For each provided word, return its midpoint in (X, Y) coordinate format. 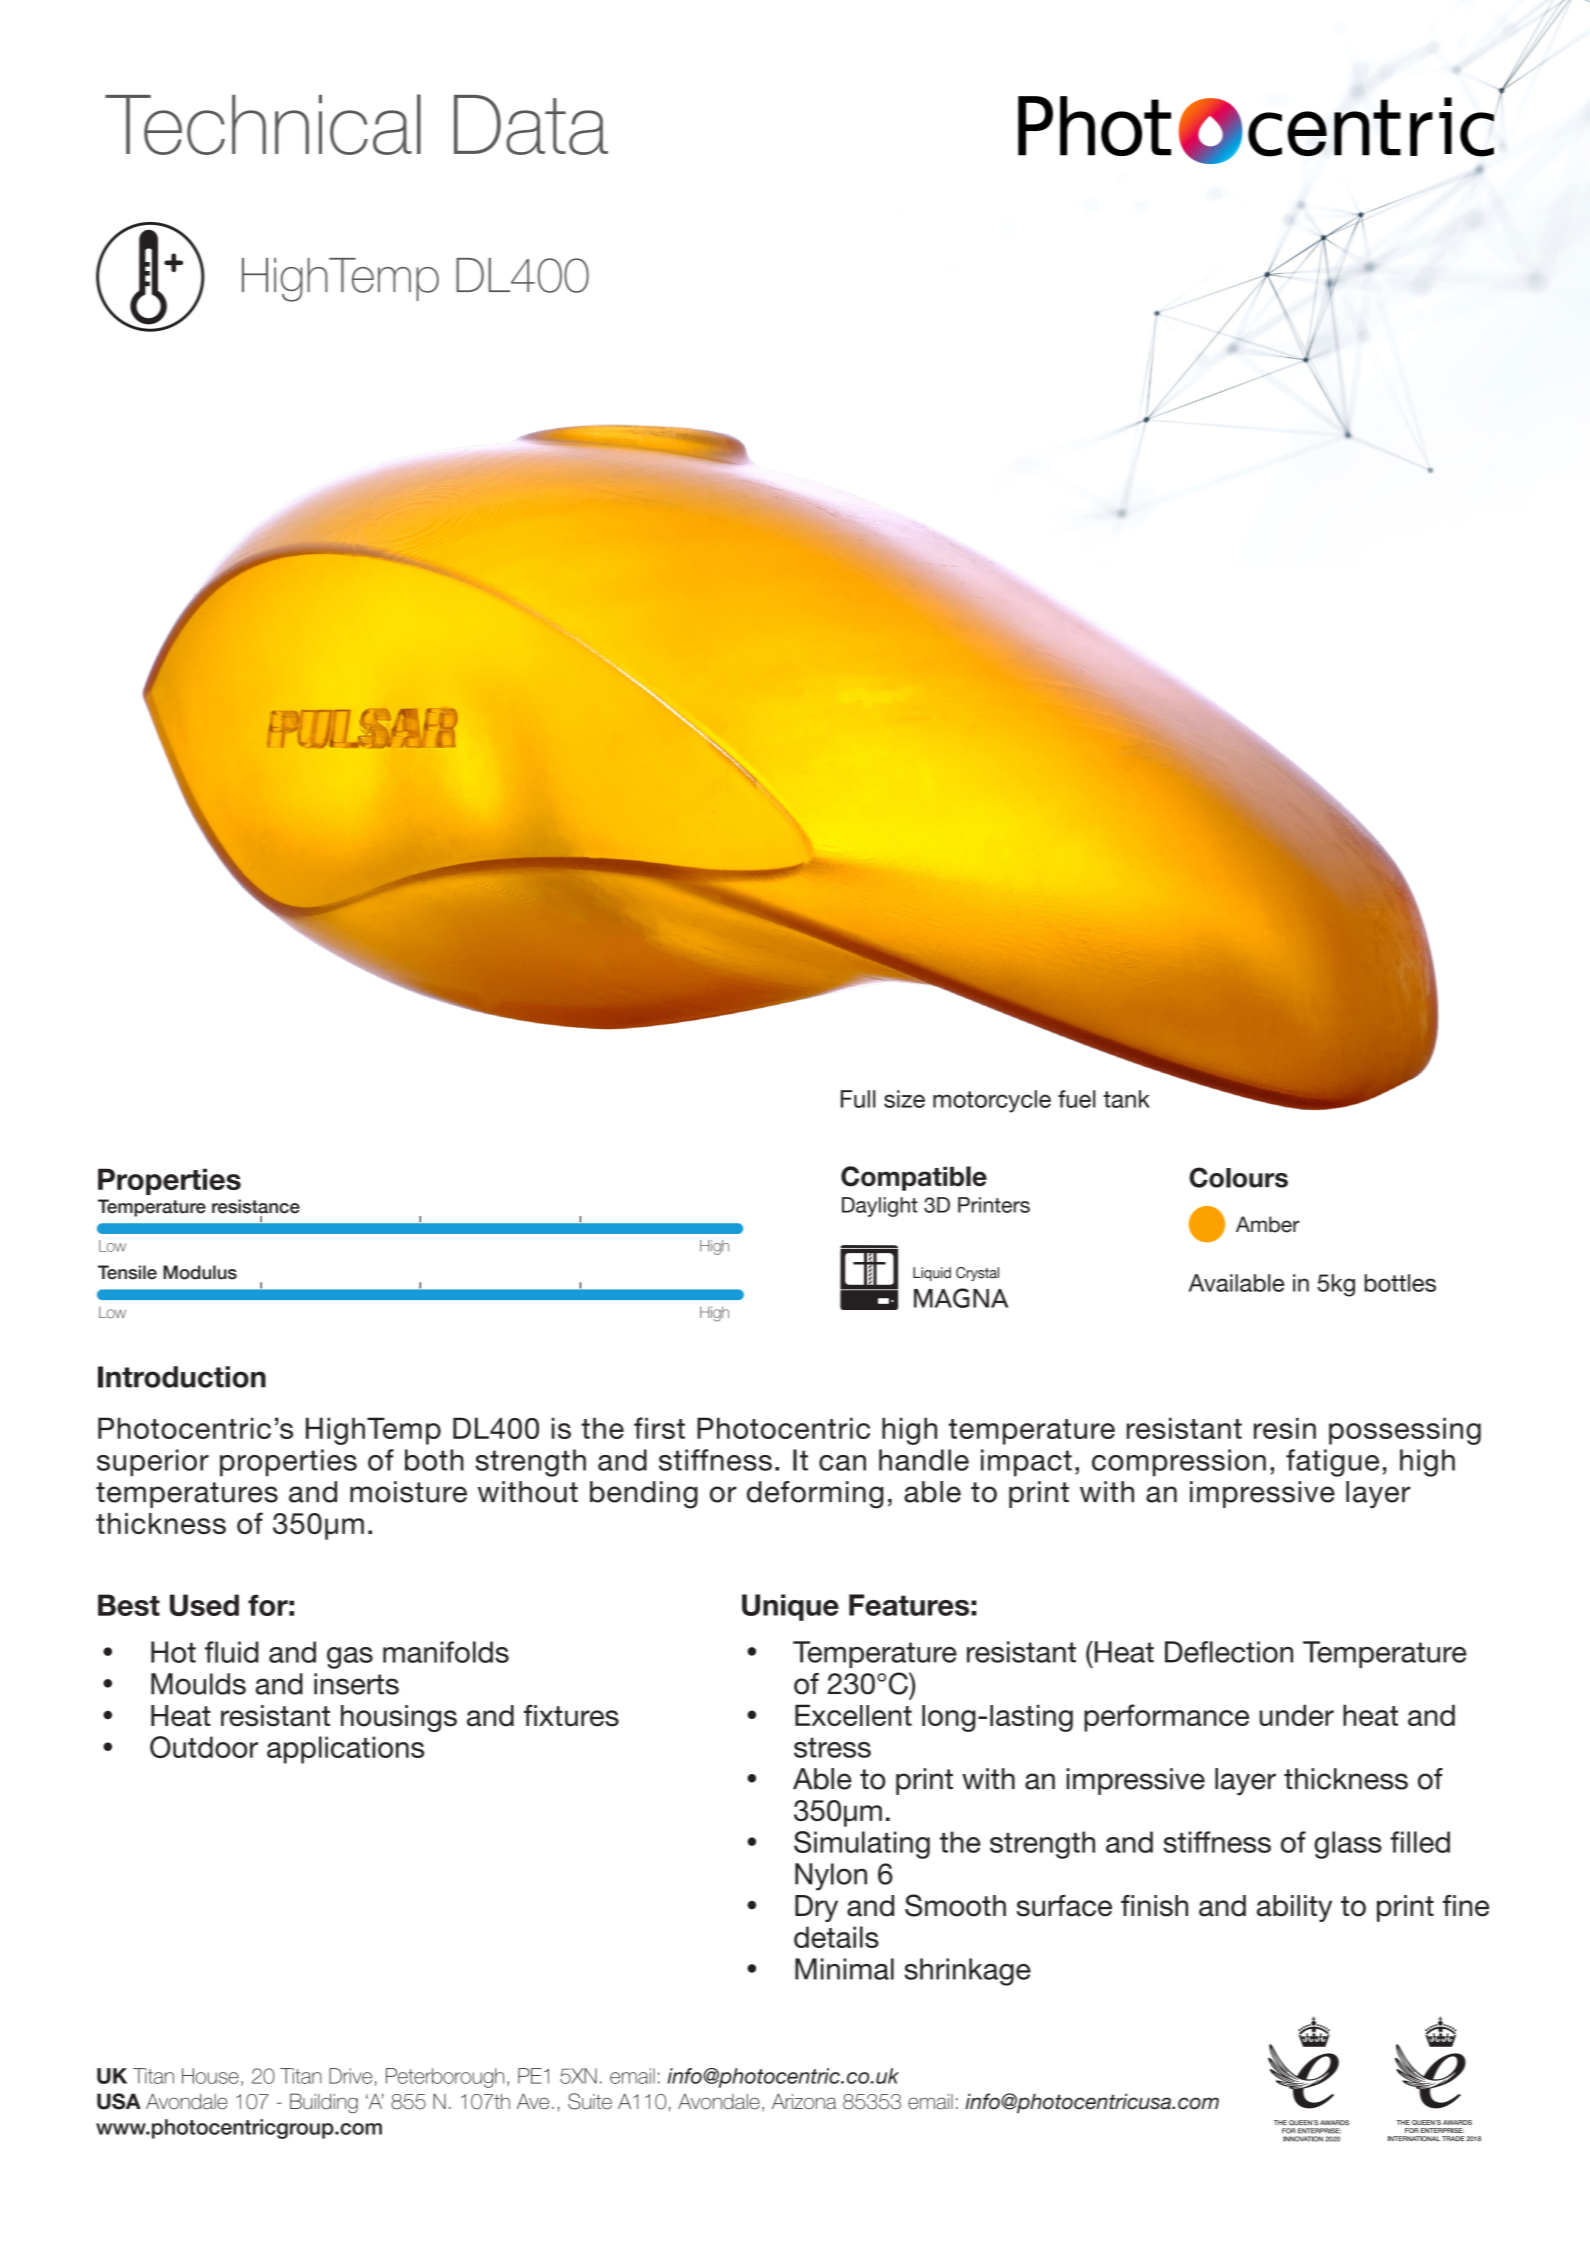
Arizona (804, 2101)
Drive (350, 2076)
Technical (263, 124)
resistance (256, 1206)
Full (858, 1099)
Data (531, 125)
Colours (1238, 1177)
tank (1126, 1099)
